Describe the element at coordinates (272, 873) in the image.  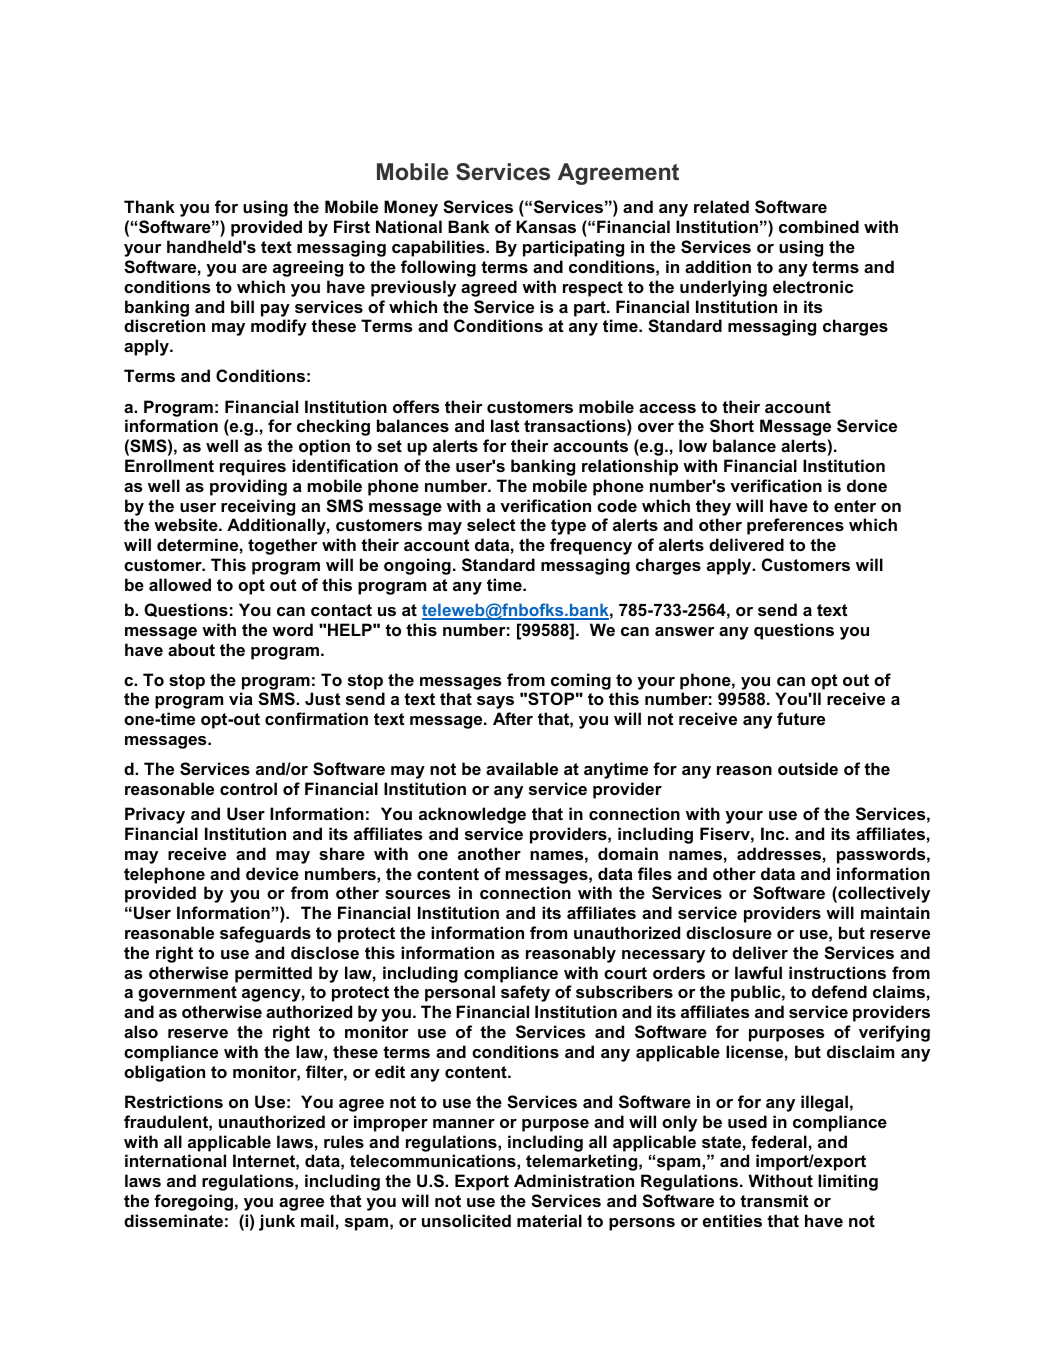
I see `device` at that location.
